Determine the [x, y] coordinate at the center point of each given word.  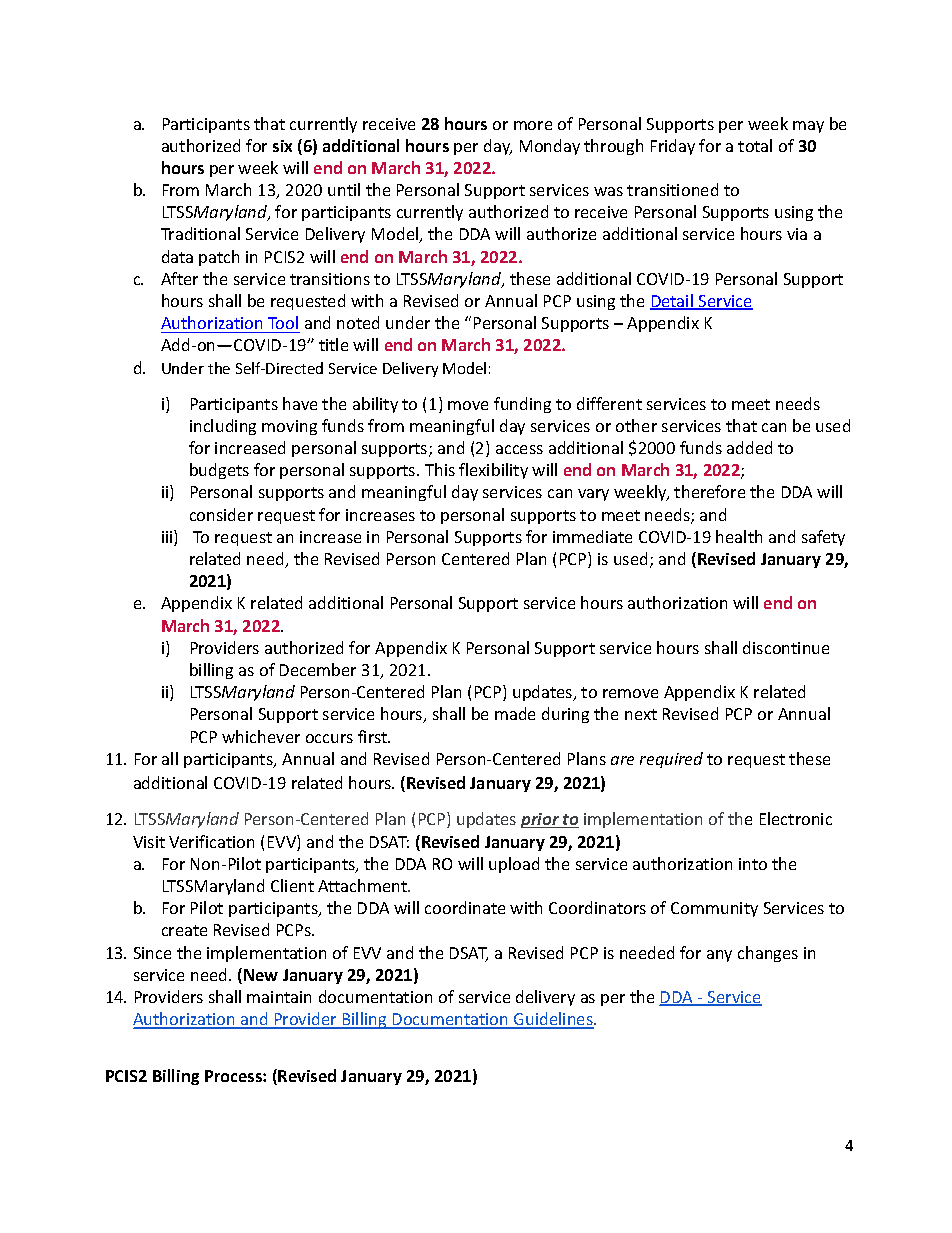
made [515, 713]
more [533, 125]
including [223, 427]
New [261, 975]
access [519, 449]
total [755, 145]
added [749, 447]
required [671, 760]
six [282, 146]
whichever [261, 736]
